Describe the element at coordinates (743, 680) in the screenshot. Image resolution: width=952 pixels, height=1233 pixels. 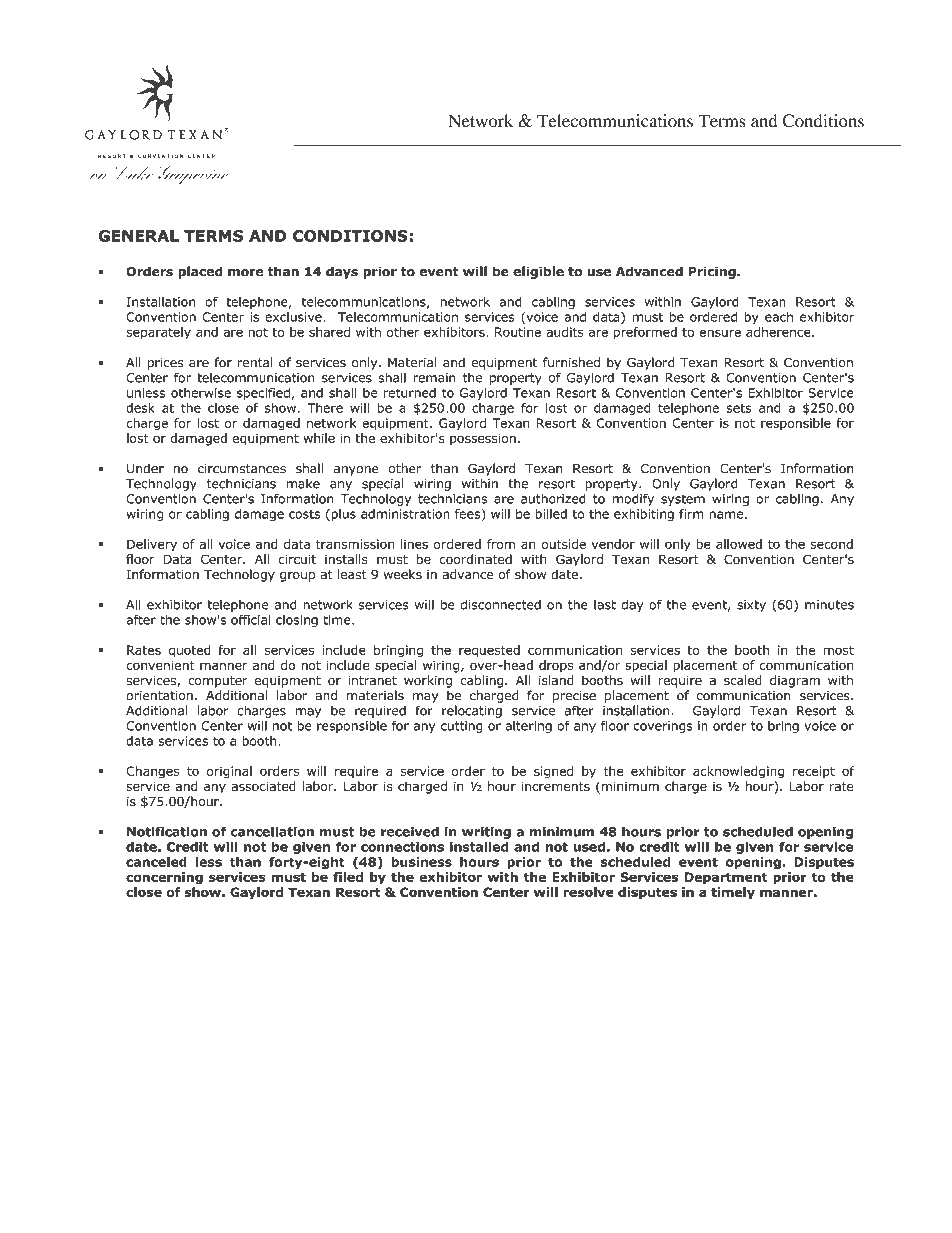
I see `scaled` at that location.
